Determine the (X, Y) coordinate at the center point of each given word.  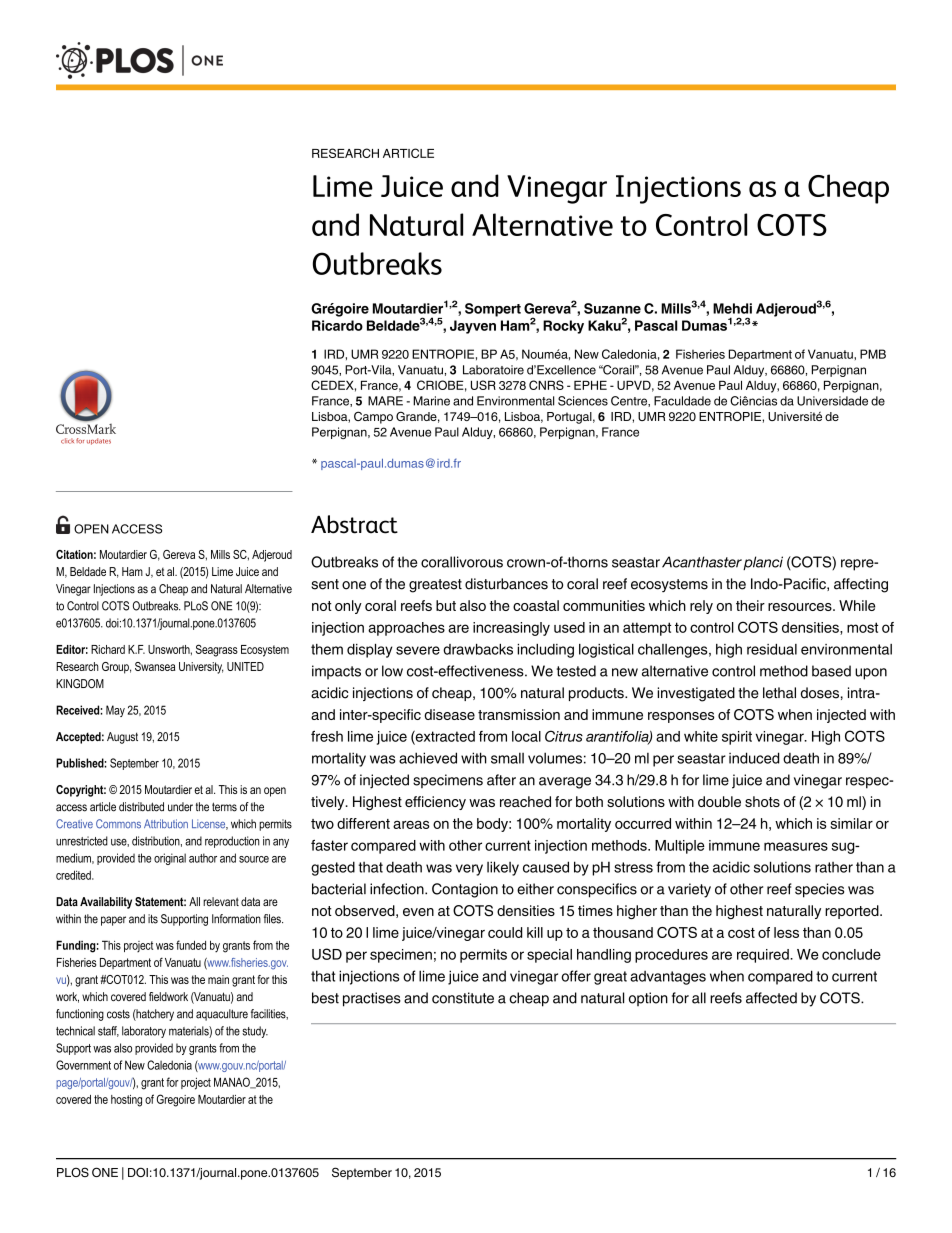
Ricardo (337, 325)
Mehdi (732, 308)
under (180, 807)
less (786, 932)
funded (191, 945)
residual (772, 649)
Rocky (563, 327)
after (501, 780)
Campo (373, 417)
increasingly (511, 629)
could (505, 932)
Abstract (354, 524)
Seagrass (217, 650)
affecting (861, 585)
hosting (126, 1101)
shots (762, 801)
